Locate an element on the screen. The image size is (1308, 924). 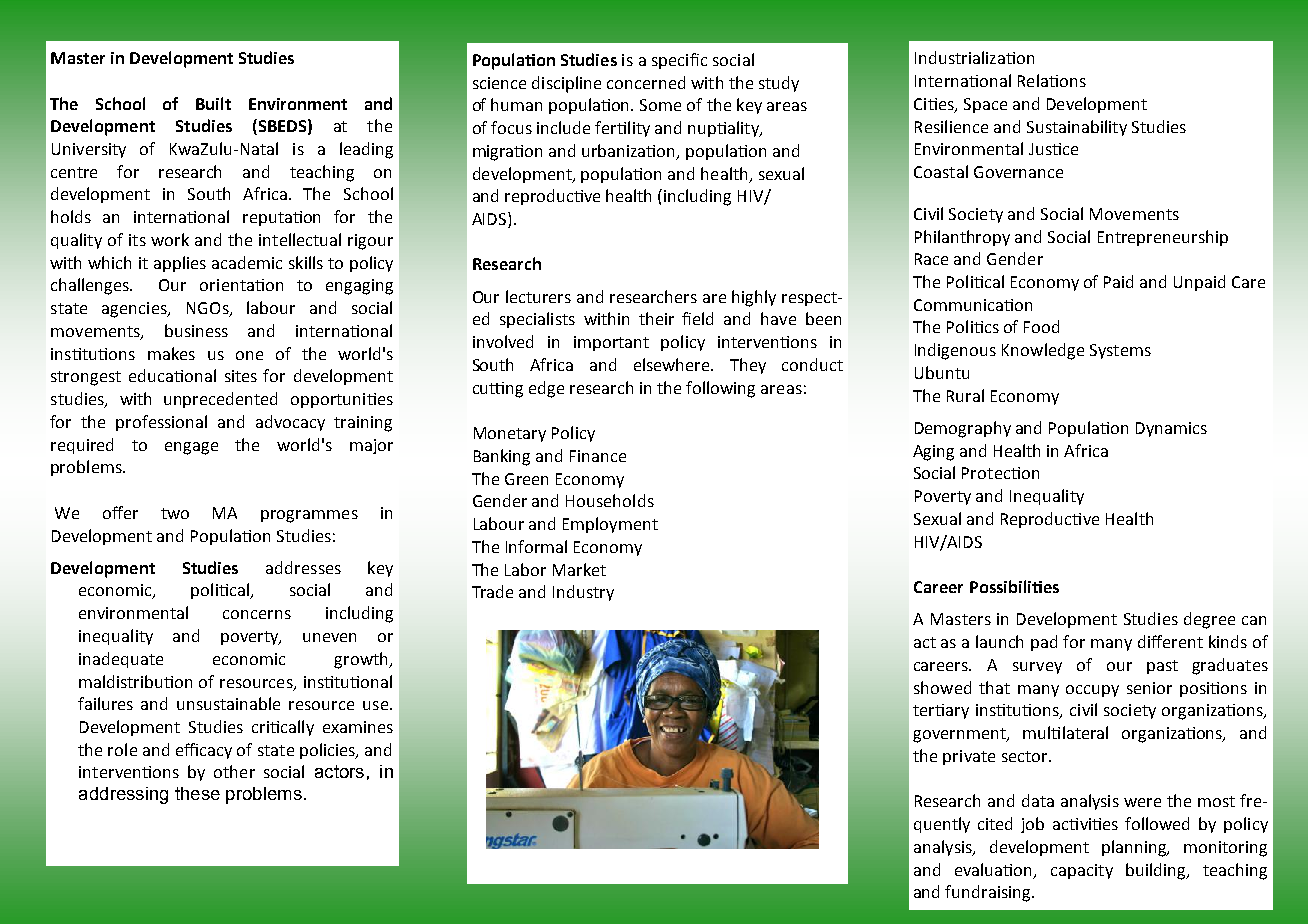
Industry is located at coordinates (583, 593).
